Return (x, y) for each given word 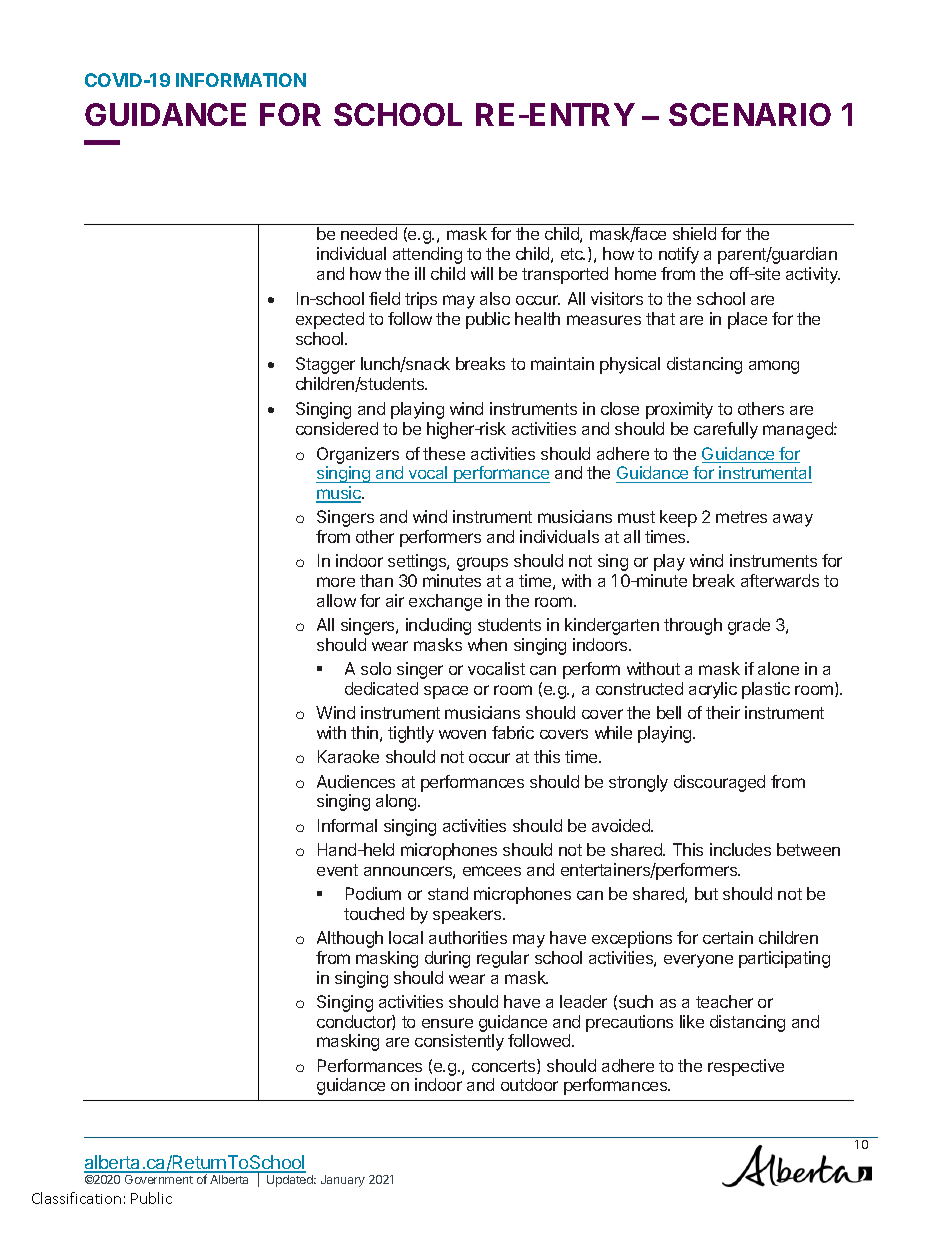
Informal (347, 825)
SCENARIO (750, 114)
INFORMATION (241, 80)
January (343, 1181)
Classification (76, 1198)
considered (337, 428)
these (444, 453)
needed (369, 233)
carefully (726, 430)
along (397, 802)
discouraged (719, 783)
